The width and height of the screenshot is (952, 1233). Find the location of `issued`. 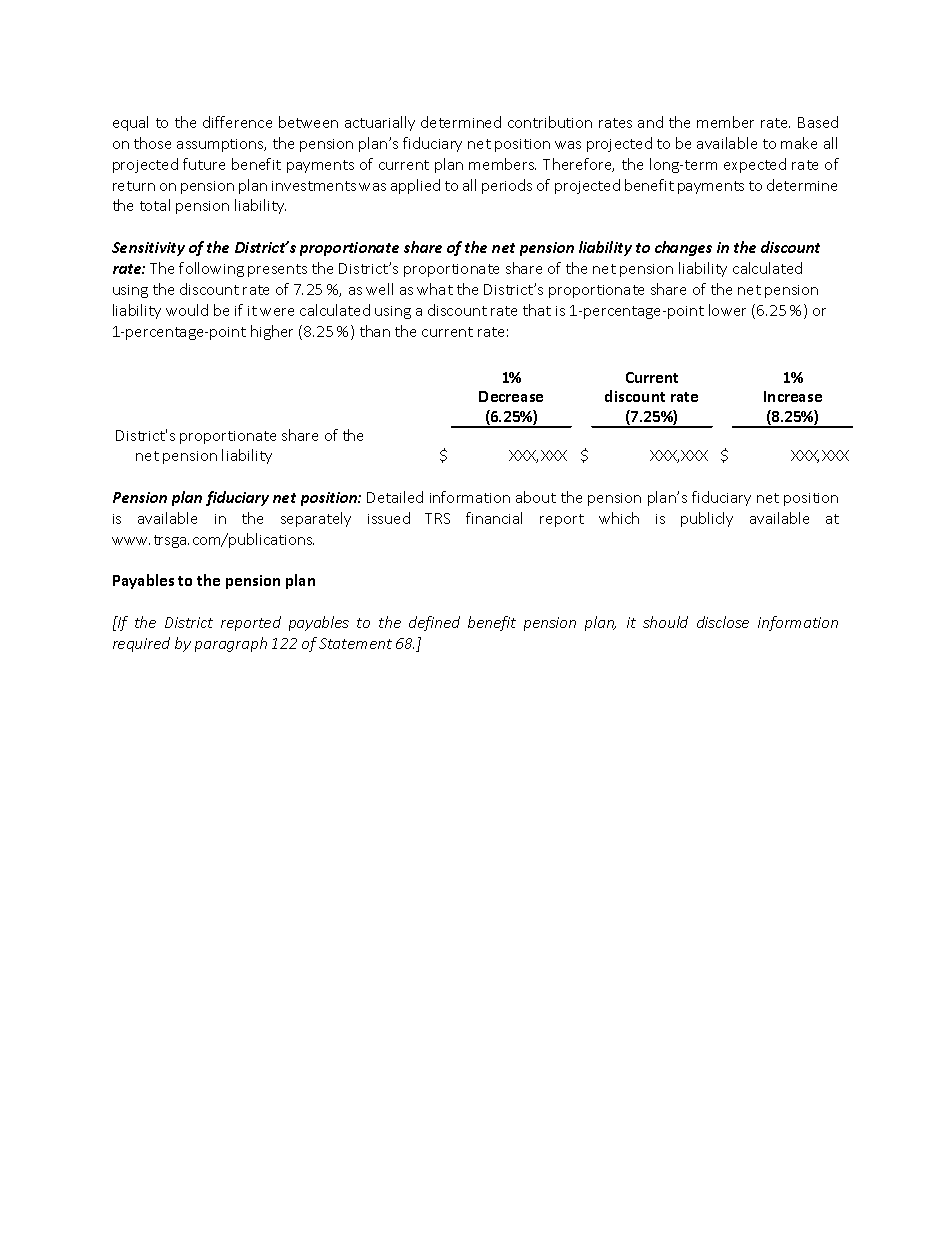

issued is located at coordinates (389, 518).
